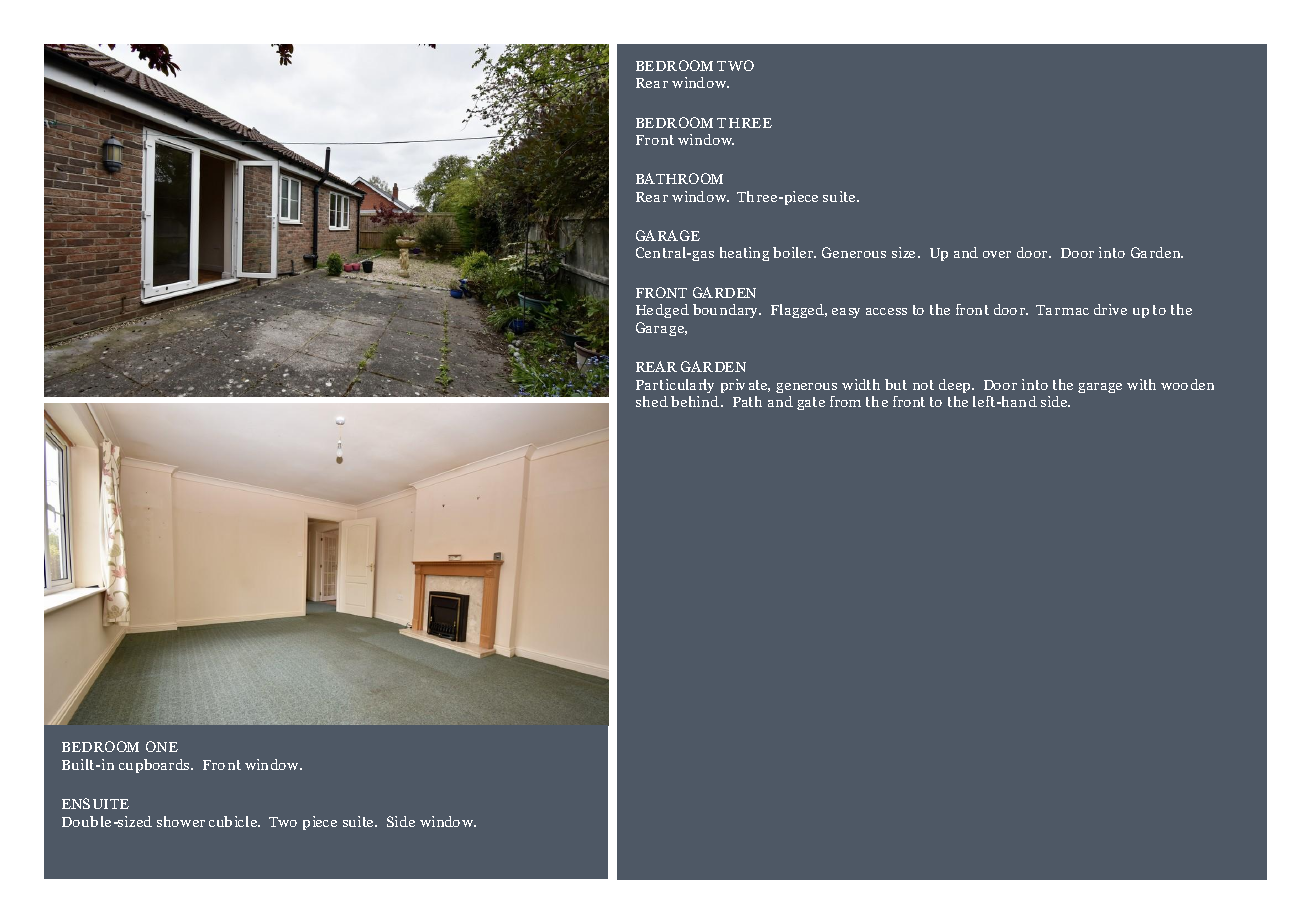  What do you see at coordinates (234, 821) in the screenshot?
I see `cubicle` at bounding box center [234, 821].
